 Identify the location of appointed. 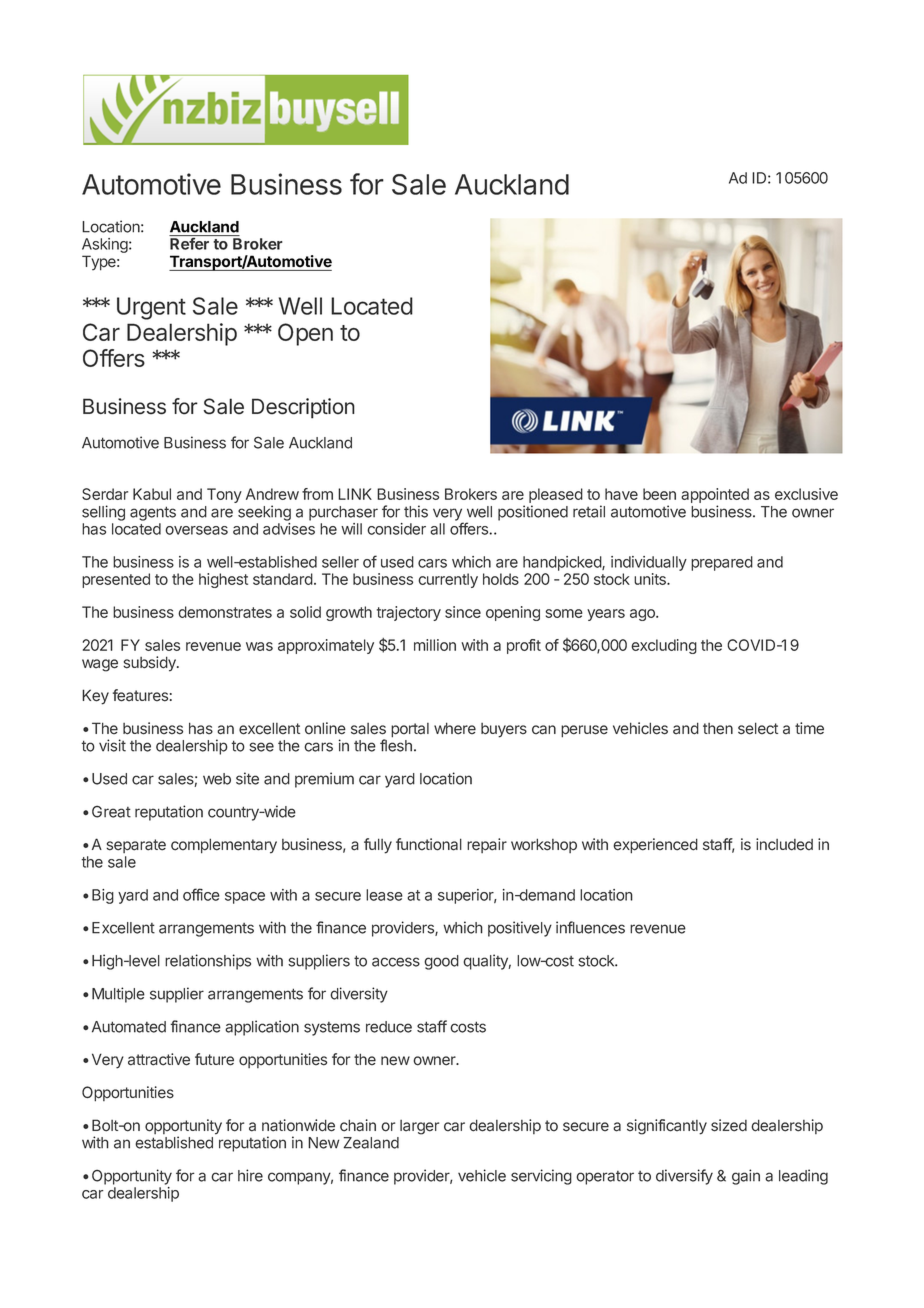
(715, 497).
